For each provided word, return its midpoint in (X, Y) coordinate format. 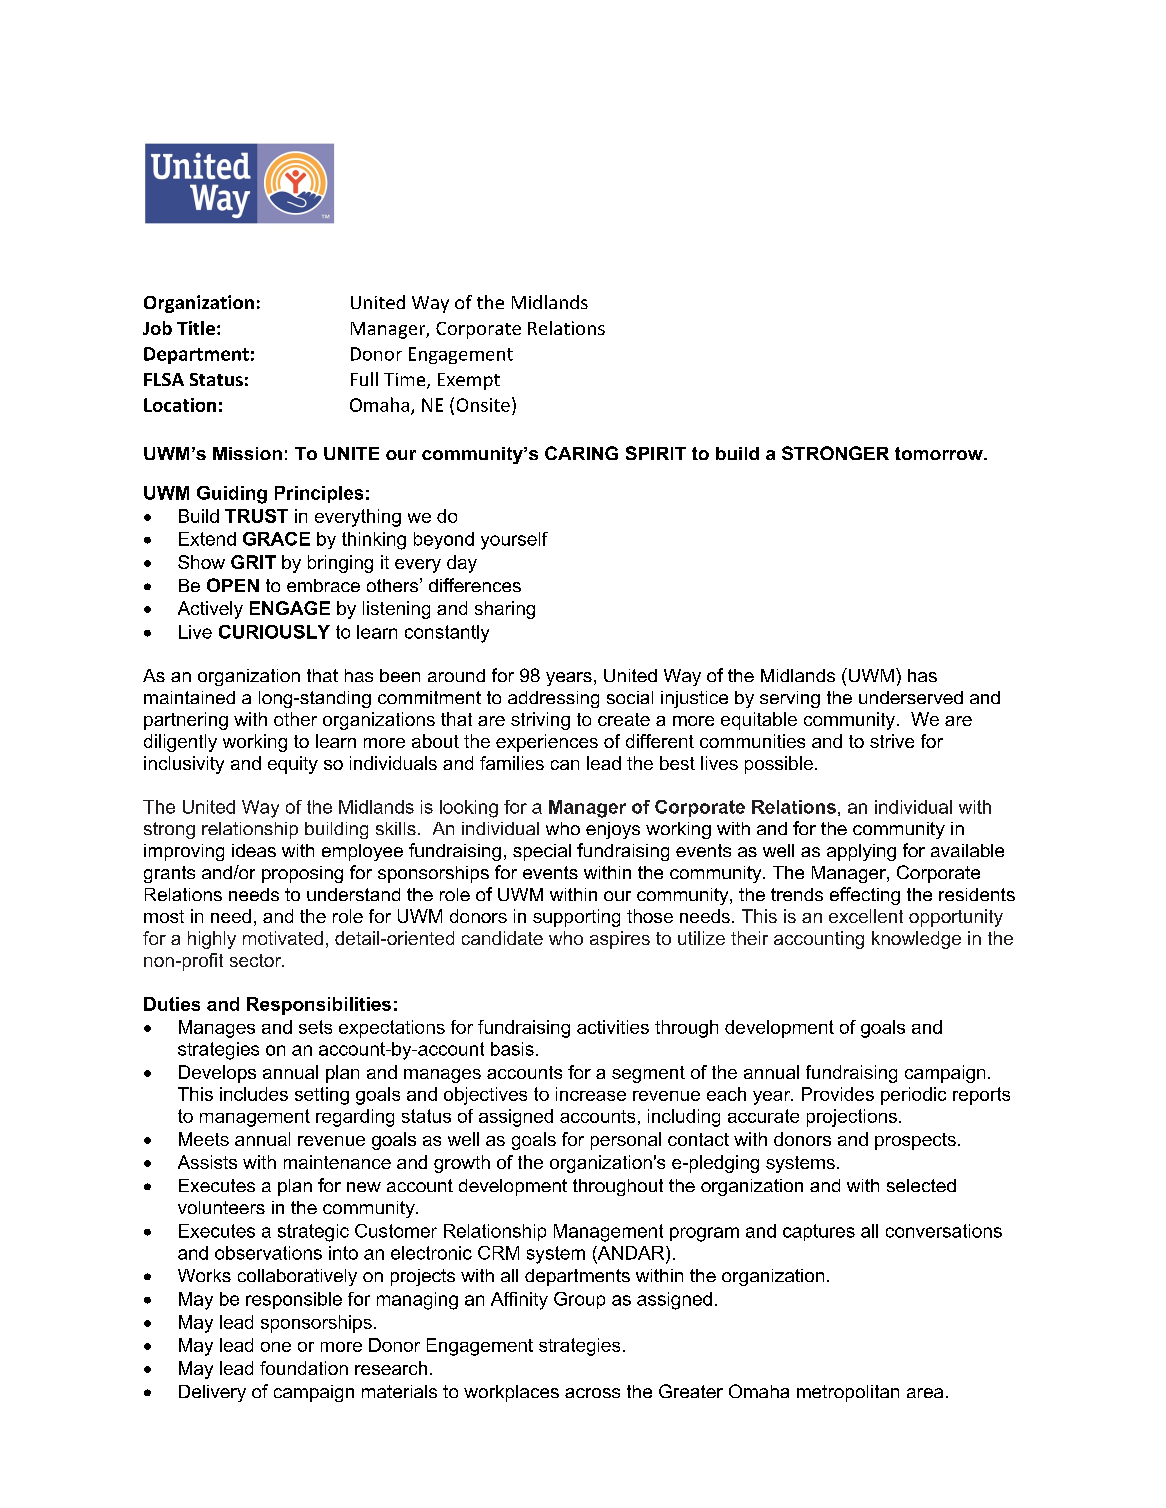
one (276, 1347)
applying (861, 852)
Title (196, 328)
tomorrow (940, 453)
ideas (254, 850)
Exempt (469, 381)
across (592, 1393)
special (542, 852)
